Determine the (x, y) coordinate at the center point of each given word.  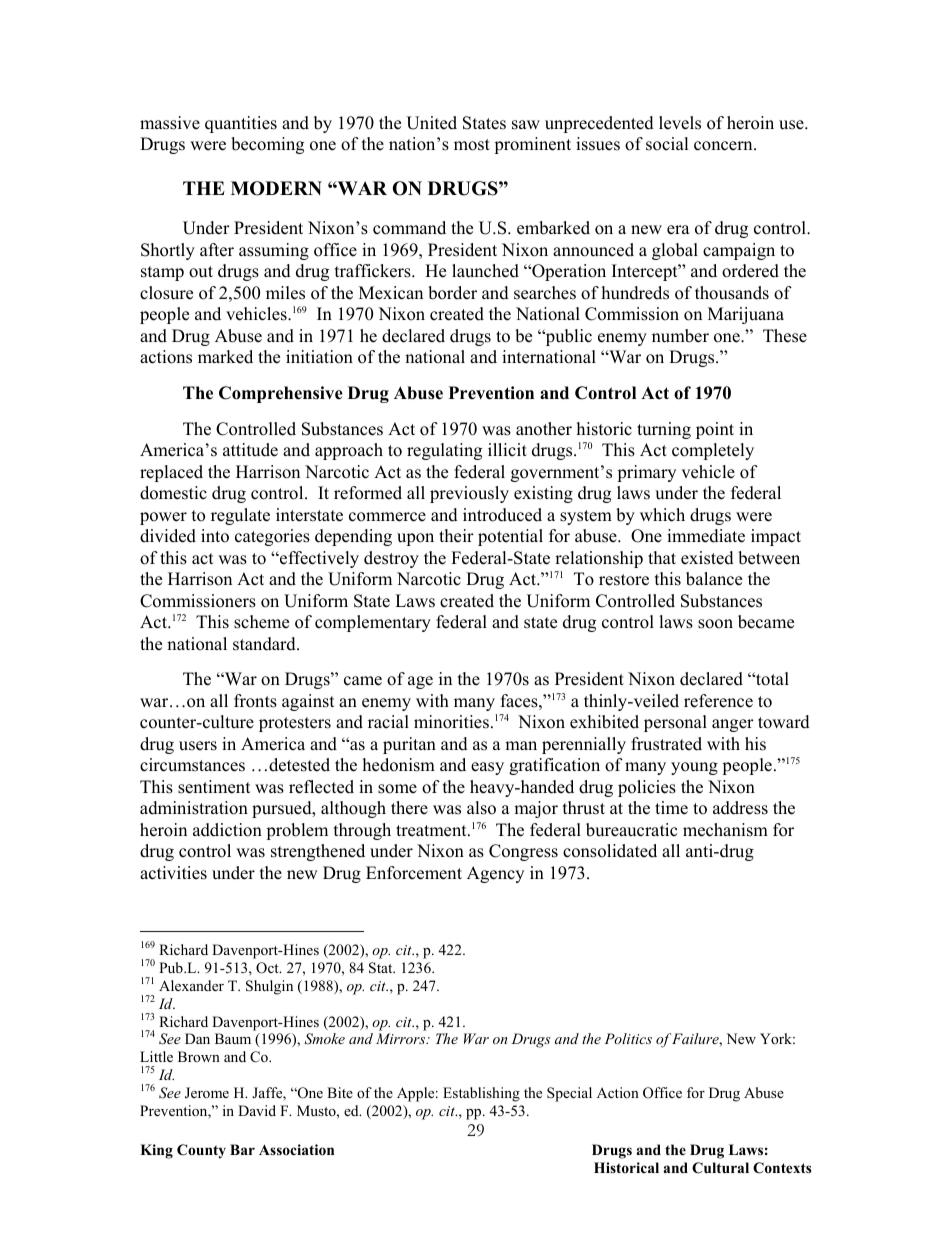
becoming (267, 145)
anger (733, 725)
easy (487, 768)
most (472, 145)
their (456, 536)
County (201, 1151)
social (667, 144)
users (198, 746)
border (452, 293)
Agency (495, 874)
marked (225, 357)
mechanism (725, 830)
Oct (268, 968)
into (215, 536)
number (680, 336)
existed (707, 558)
